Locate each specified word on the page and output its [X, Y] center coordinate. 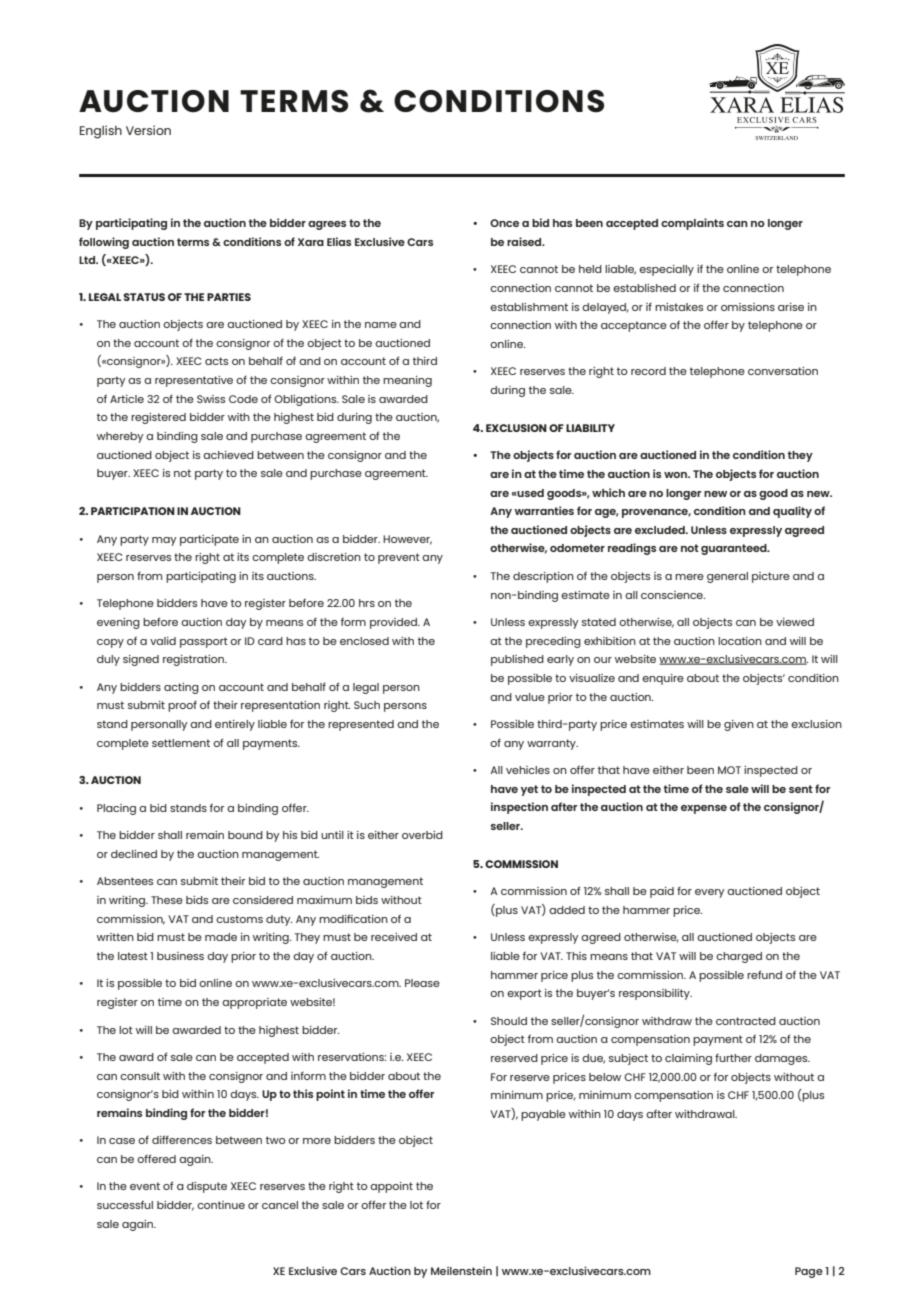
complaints [692, 224]
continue [221, 1205]
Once [504, 223]
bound [245, 835]
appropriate [254, 1003]
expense [704, 809]
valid [163, 641]
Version [148, 130]
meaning [407, 381]
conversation [783, 371]
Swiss [211, 399]
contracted [746, 1021]
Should [509, 1021]
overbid [422, 835]
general [727, 577]
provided [395, 623]
